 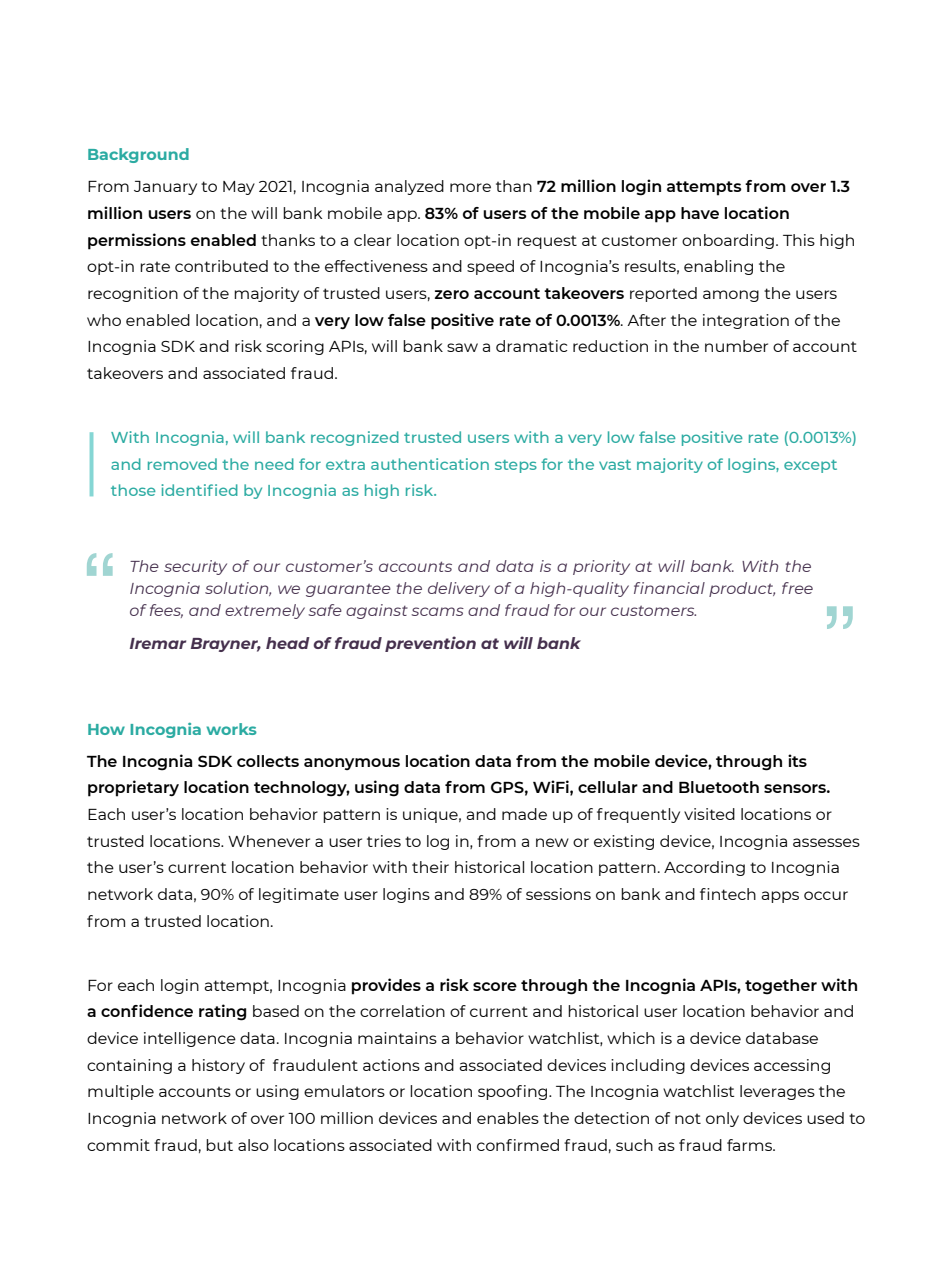 What do you see at coordinates (797, 760) in the screenshot?
I see `its` at bounding box center [797, 760].
